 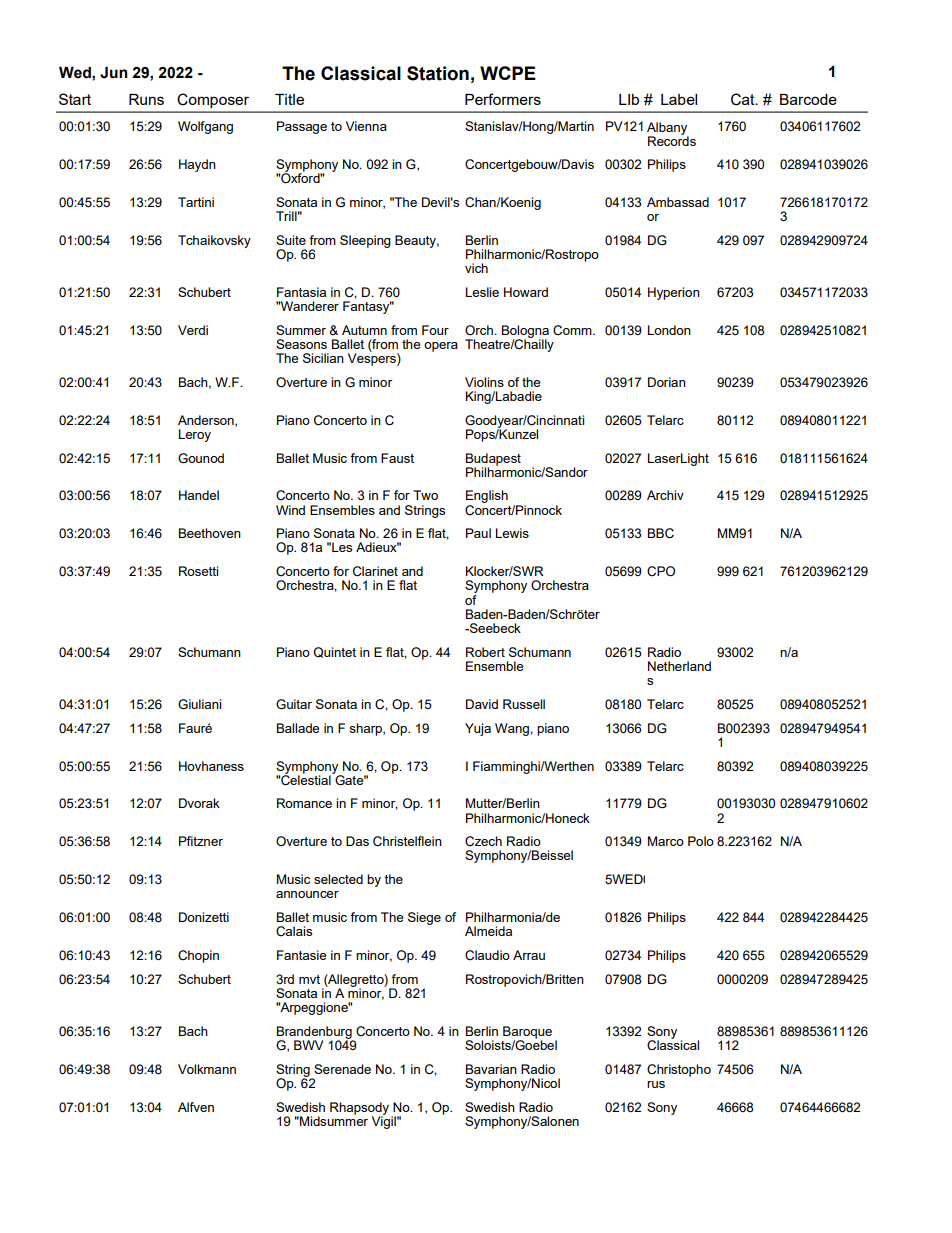 I want to click on opera, so click(x=441, y=347).
